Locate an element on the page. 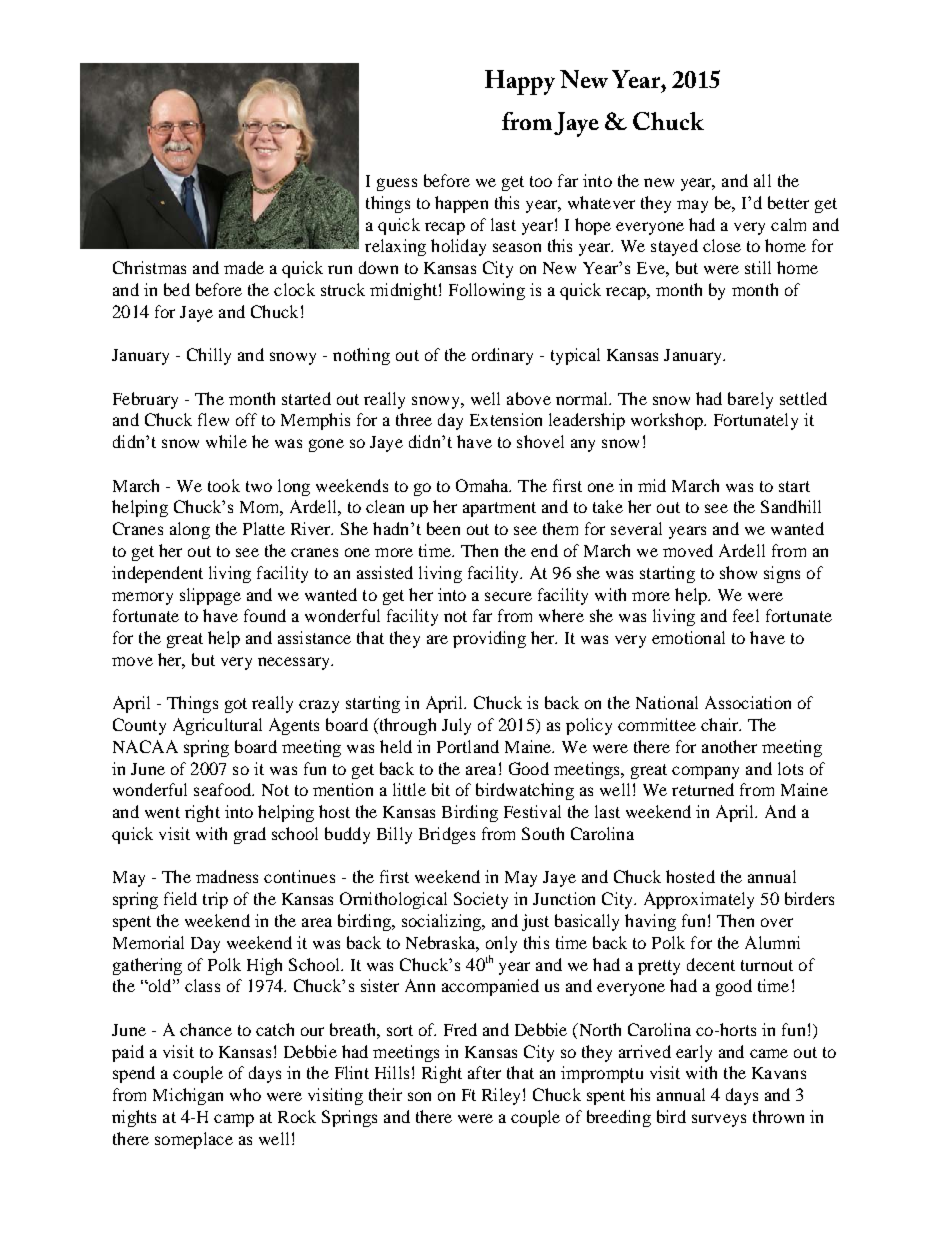 The height and width of the image is (1233, 952). made is located at coordinates (244, 267).
